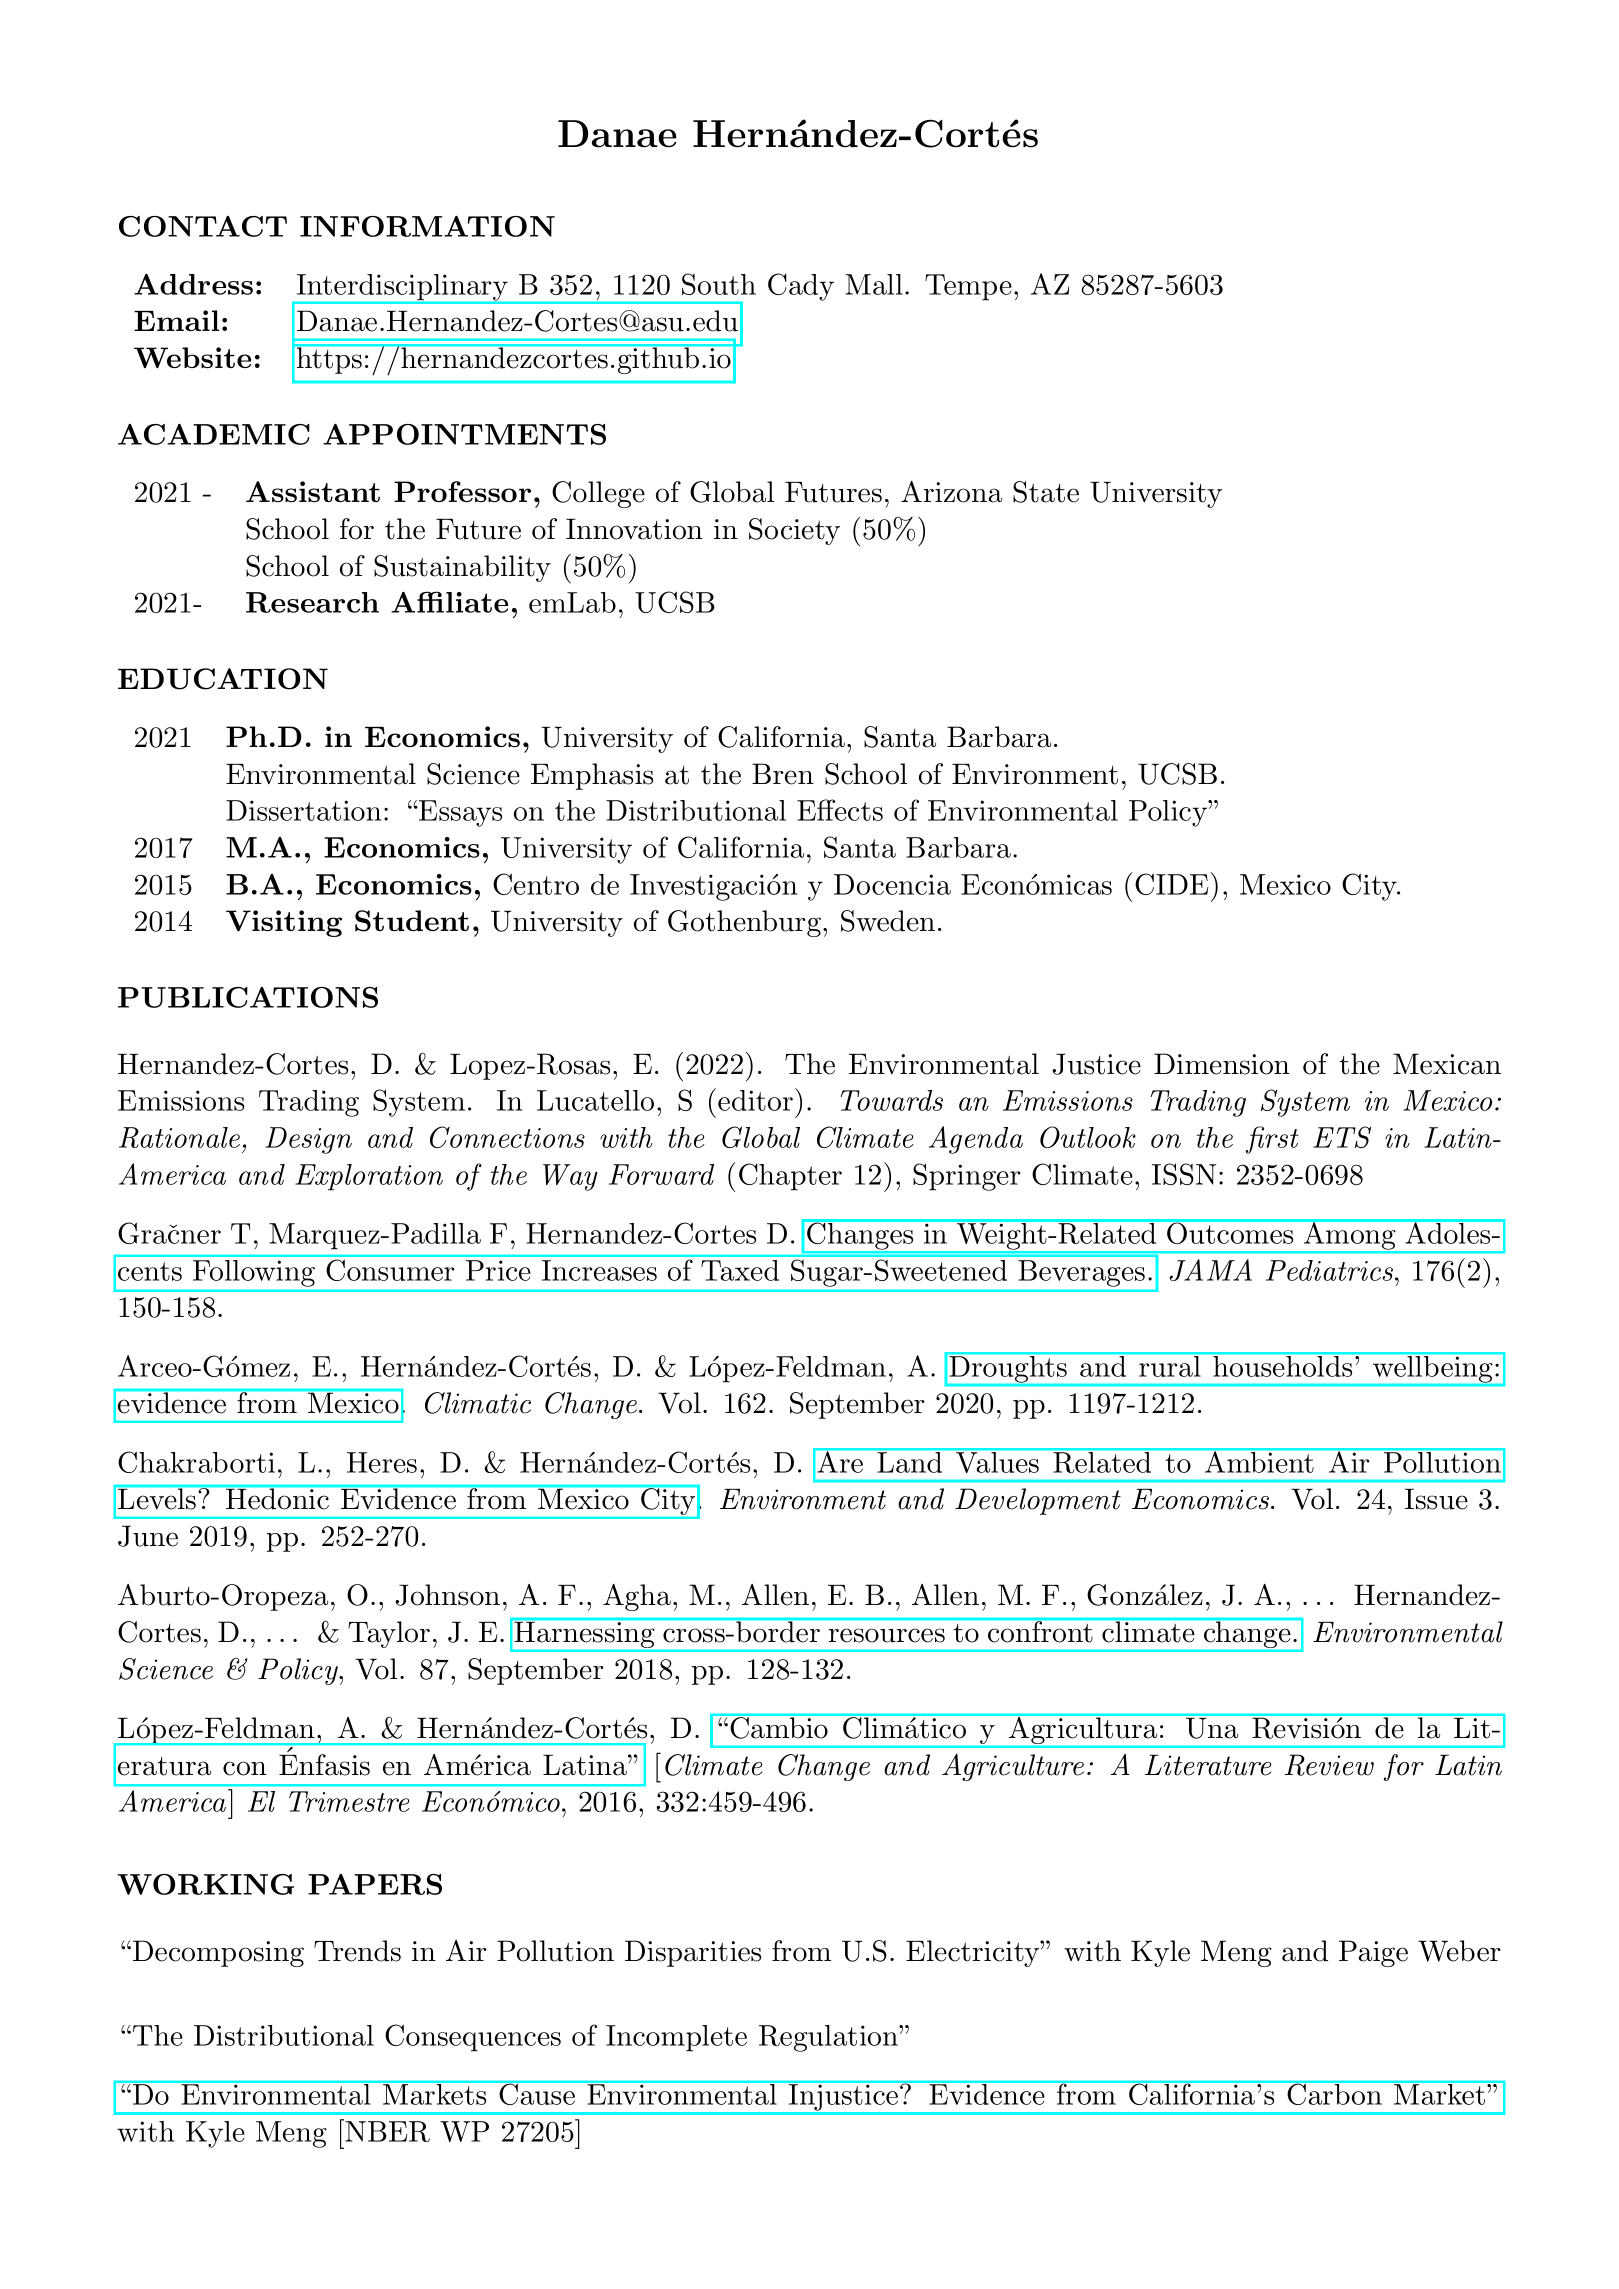 This screenshot has height=2289, width=1619. I want to click on Visiting, so click(284, 923).
